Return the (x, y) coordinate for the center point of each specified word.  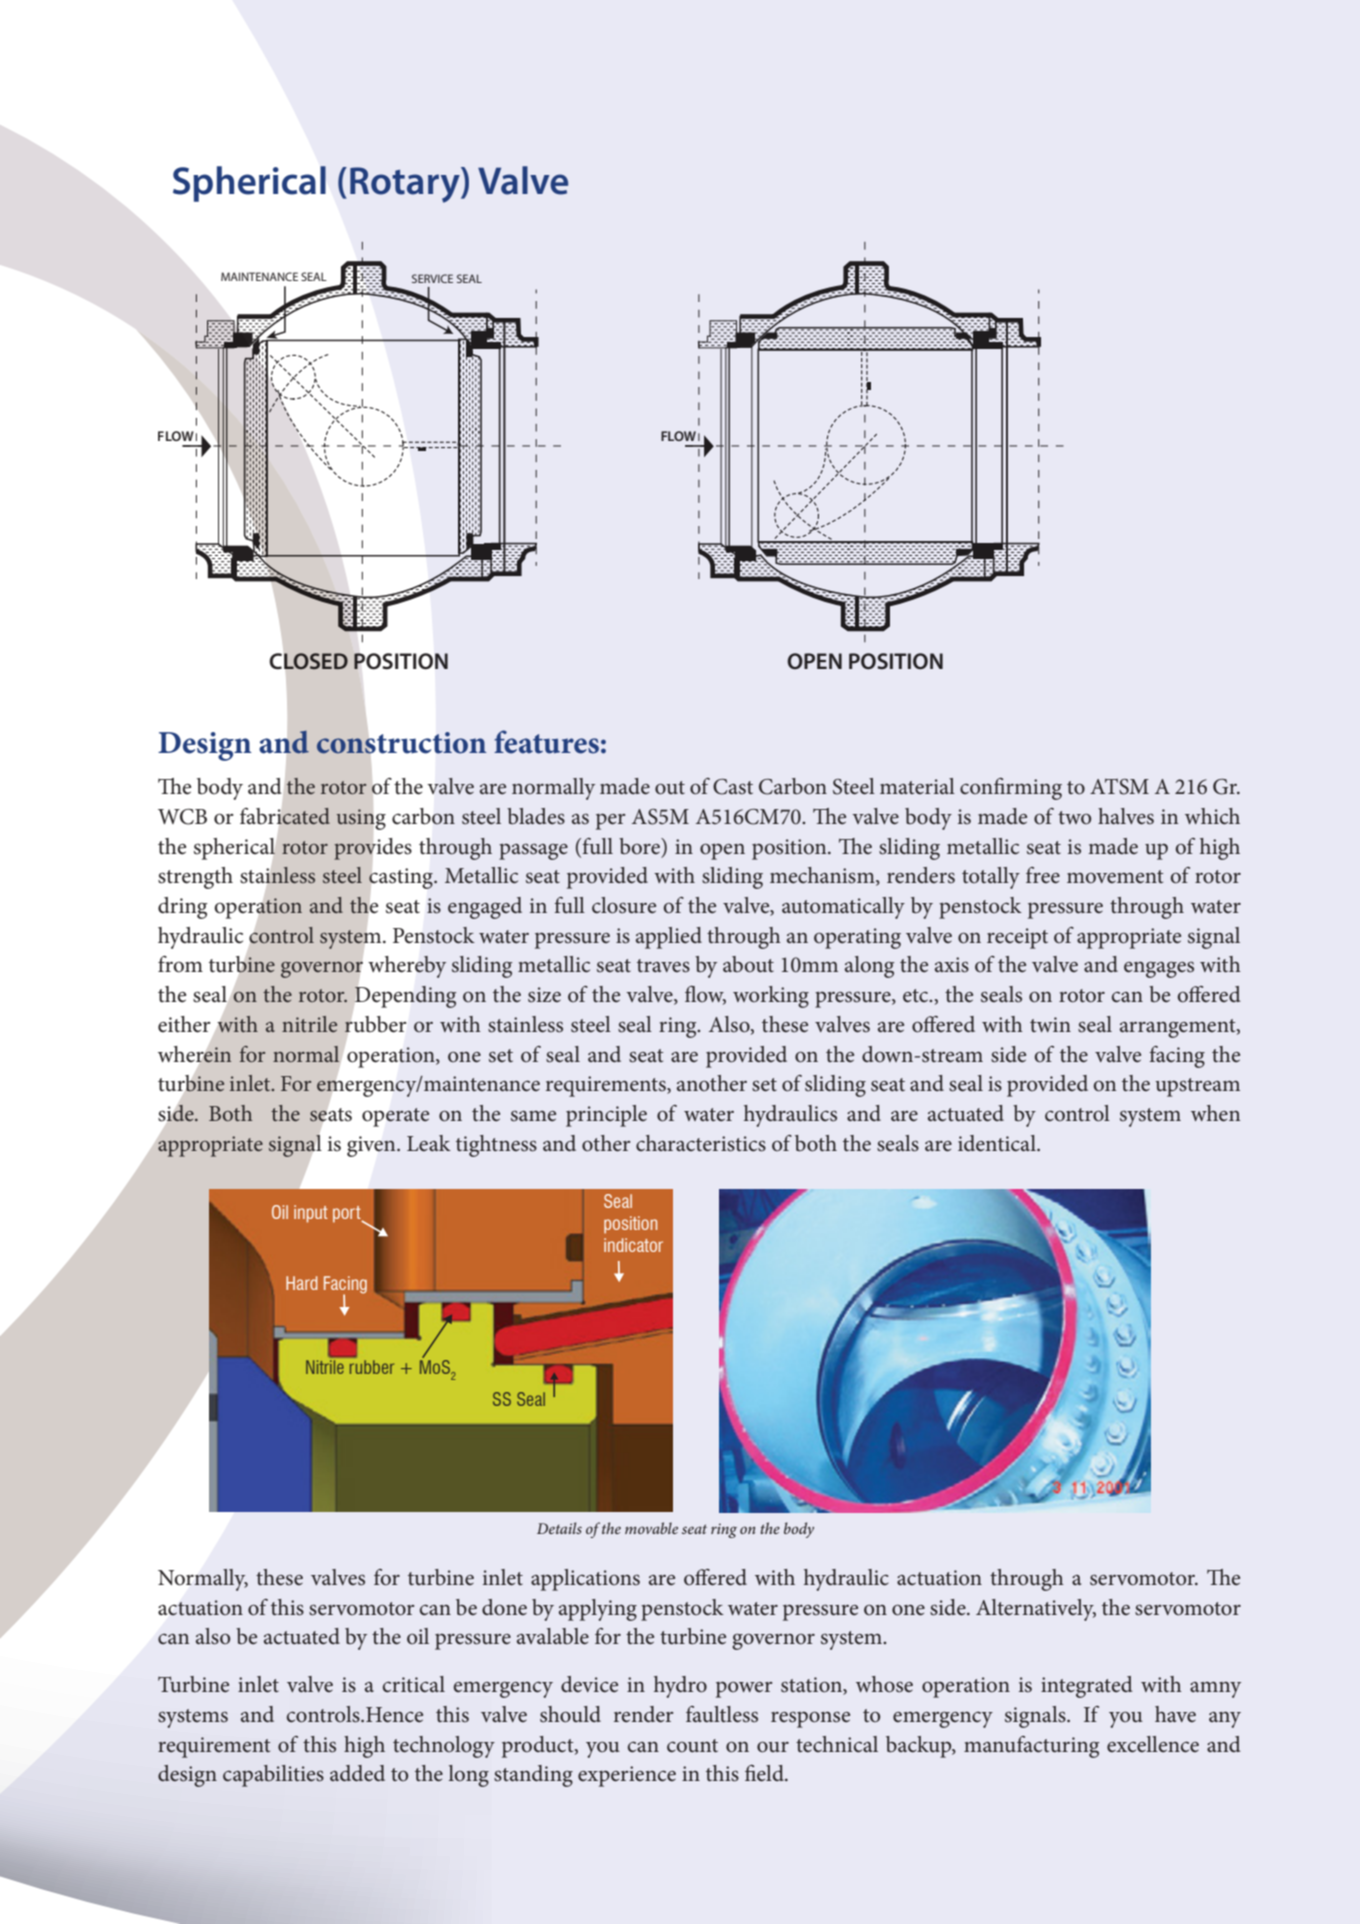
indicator (633, 1245)
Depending (405, 997)
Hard (302, 1283)
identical (998, 1143)
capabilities (273, 1776)
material (917, 786)
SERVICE (432, 278)
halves (1126, 816)
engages (1159, 969)
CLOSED (309, 661)
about (748, 964)
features (546, 742)
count (692, 1746)
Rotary (406, 185)
